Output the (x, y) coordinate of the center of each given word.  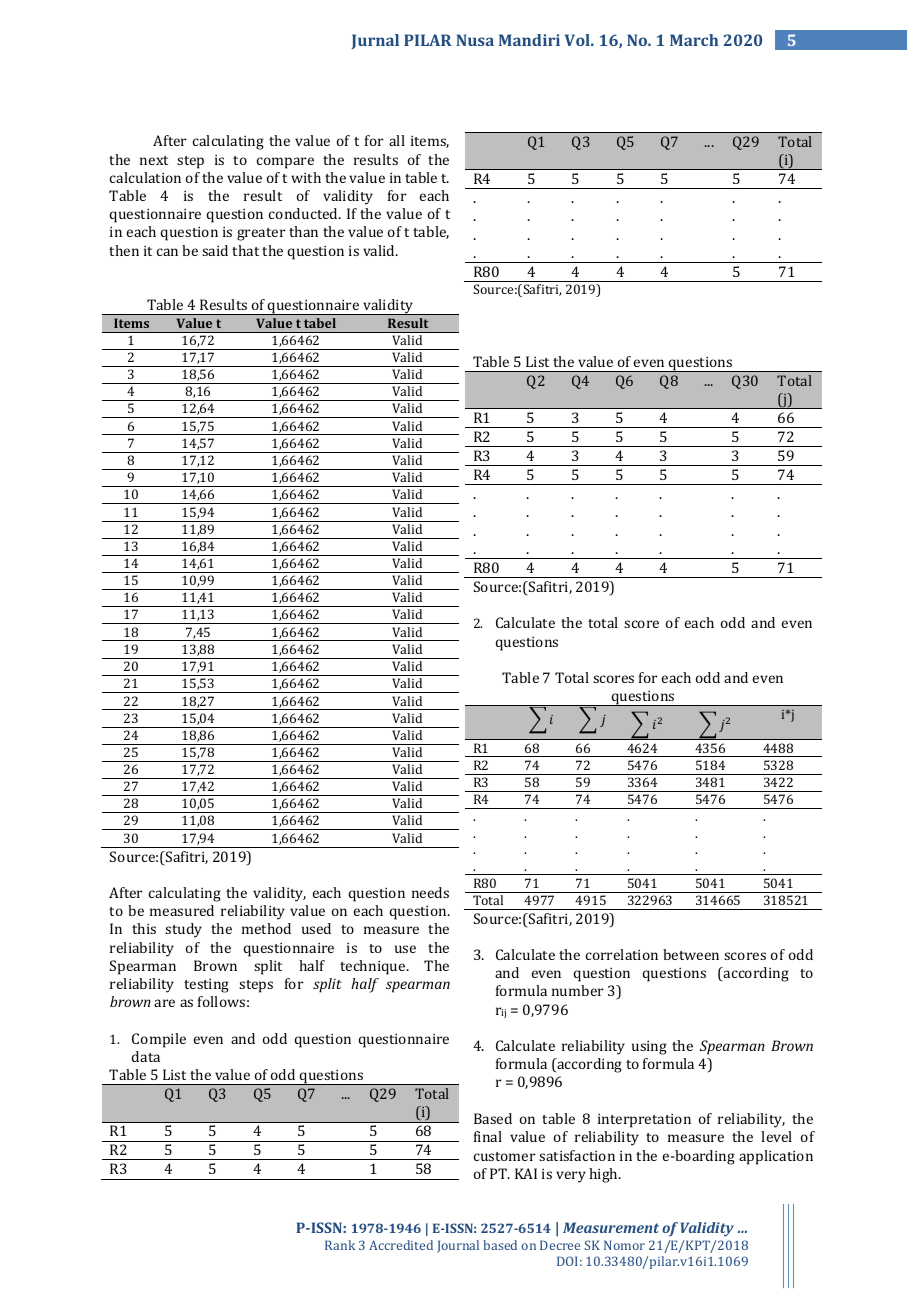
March (694, 40)
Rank (340, 1245)
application (776, 1157)
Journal (458, 1246)
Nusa (475, 40)
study (183, 930)
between (691, 954)
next (154, 160)
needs (430, 892)
